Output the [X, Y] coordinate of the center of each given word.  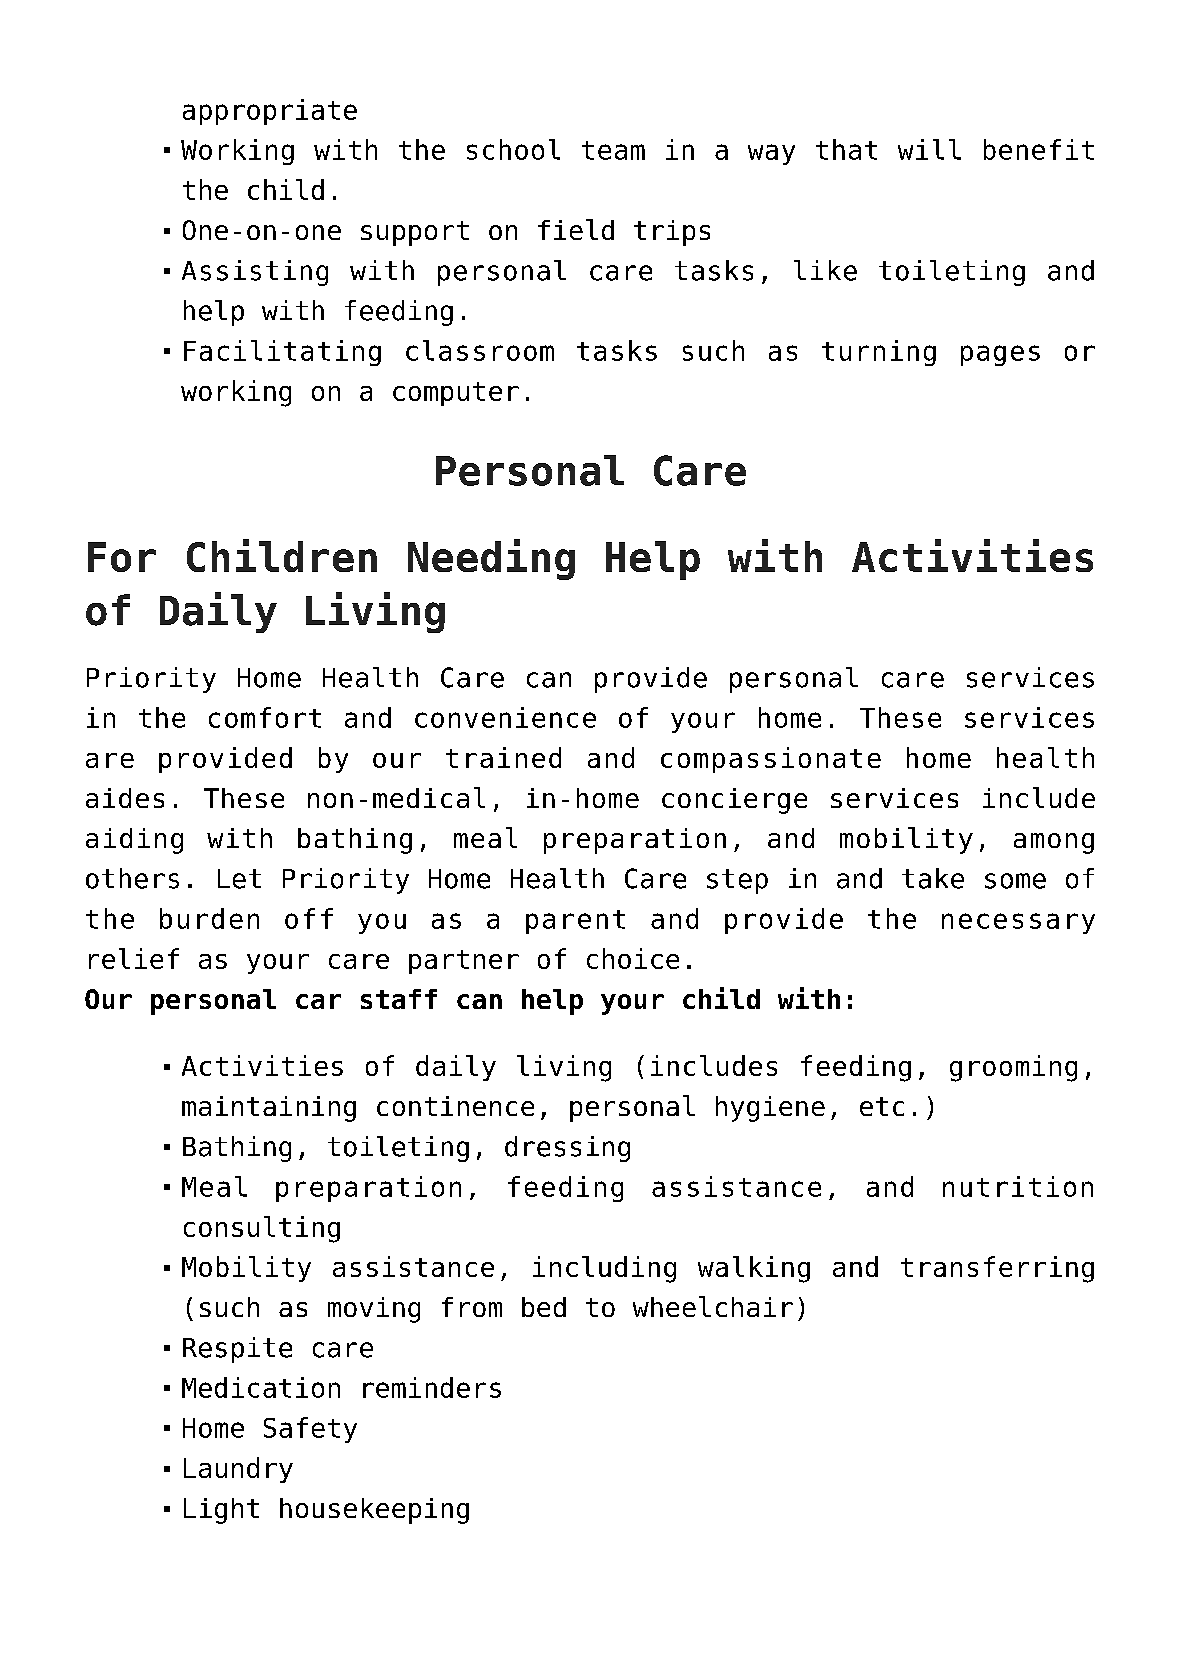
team [613, 150]
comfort [265, 717]
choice [633, 958]
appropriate [270, 112]
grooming [1013, 1068]
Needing [491, 559]
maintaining [269, 1109]
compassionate [771, 760]
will [929, 149]
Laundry [238, 1470]
